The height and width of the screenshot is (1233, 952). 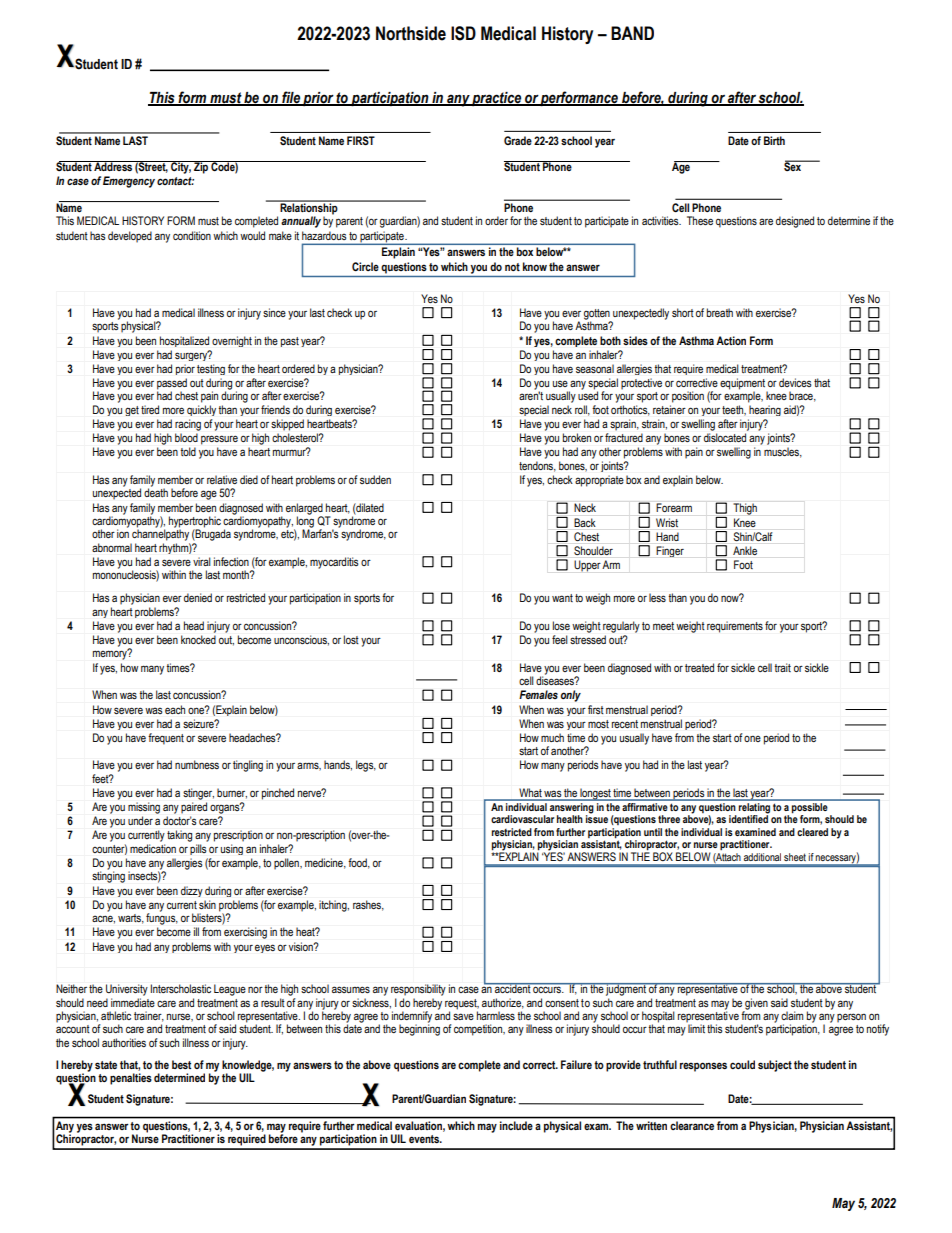 I want to click on file, so click(x=291, y=98).
